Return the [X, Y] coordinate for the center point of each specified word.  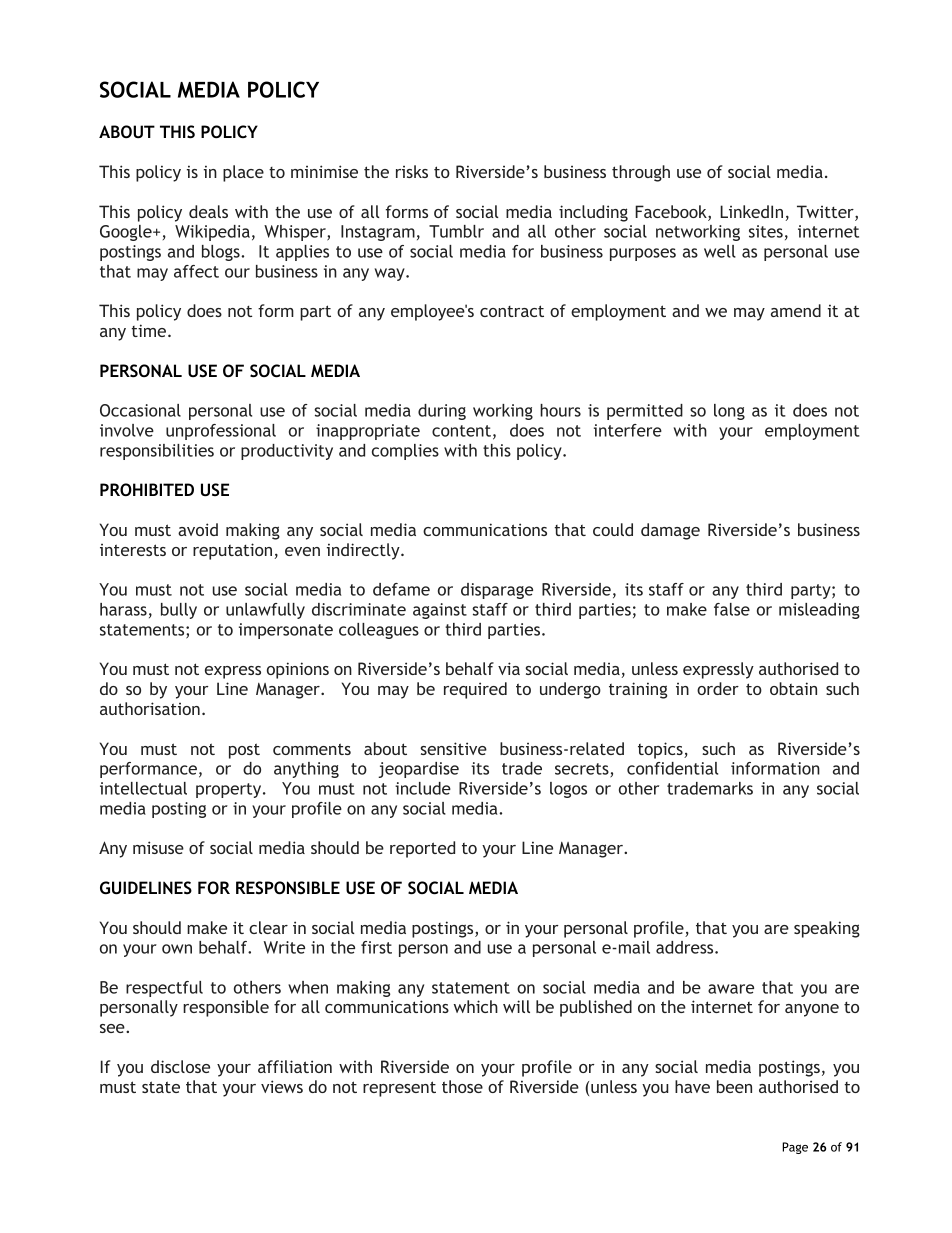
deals [208, 211]
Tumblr [456, 231]
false [732, 609]
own [177, 949]
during [442, 412]
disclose [180, 1066]
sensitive [453, 748]
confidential [672, 768]
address [686, 947]
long [729, 412]
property [230, 790]
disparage [497, 591]
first [376, 947]
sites [766, 231]
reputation [232, 551]
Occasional [140, 410]
